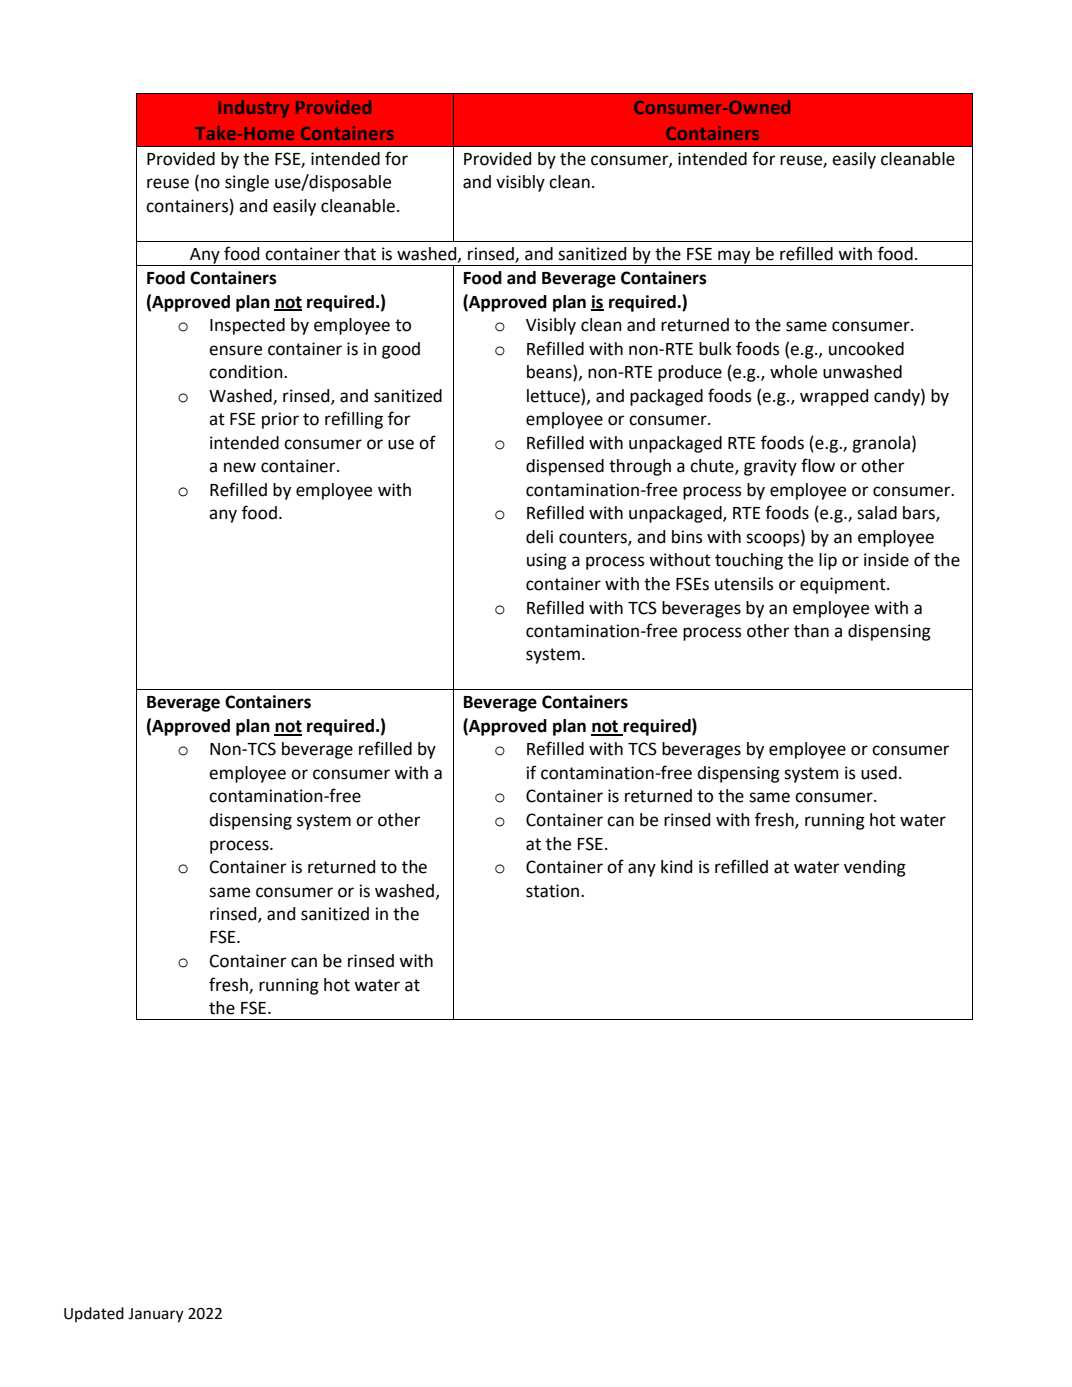  I want to click on lip, so click(828, 561).
